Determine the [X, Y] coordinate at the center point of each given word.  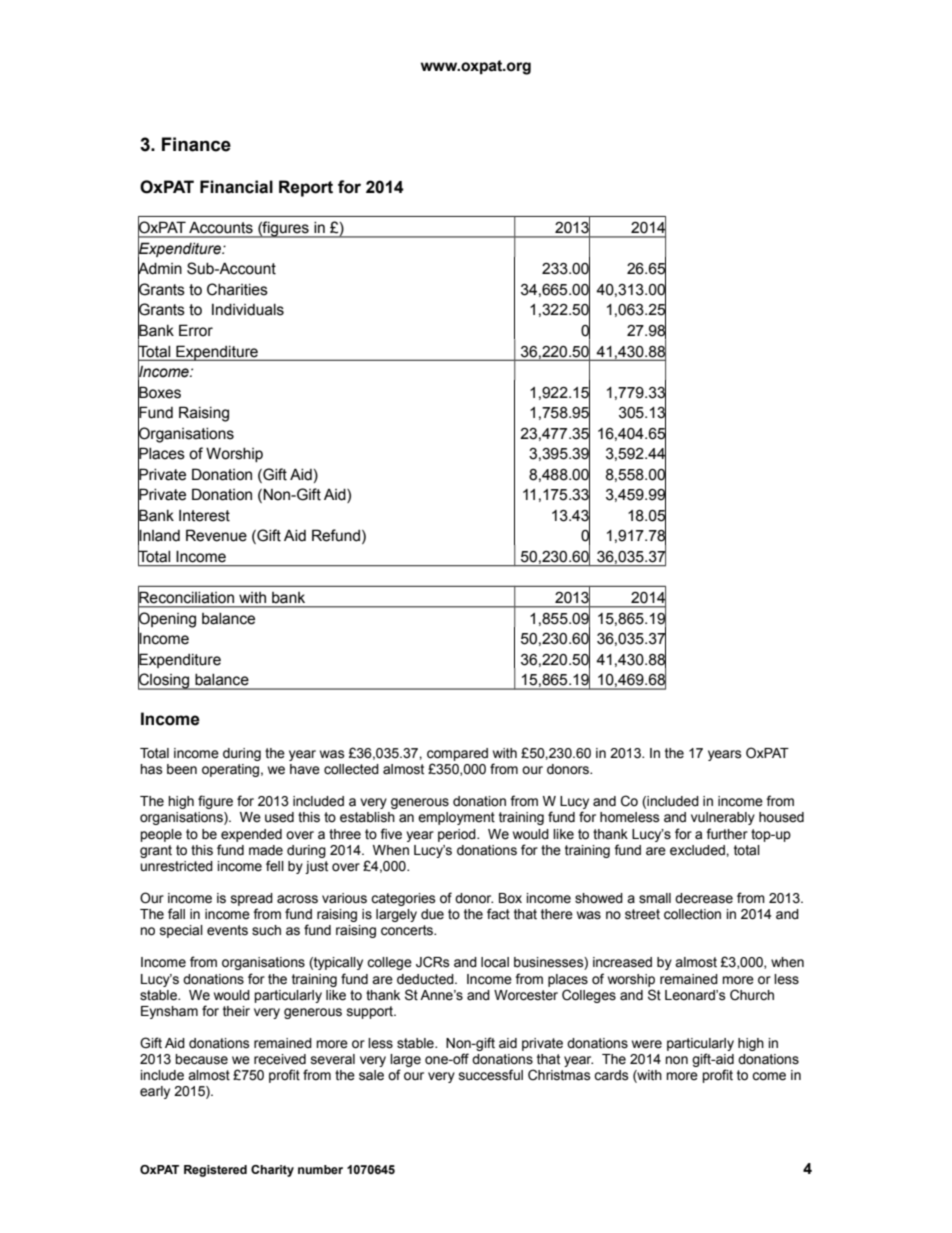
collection [692, 914]
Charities [237, 289]
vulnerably [723, 818]
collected [351, 769]
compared [457, 754]
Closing [165, 681]
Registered [215, 1171]
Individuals [248, 310]
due [432, 914]
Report [306, 188]
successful [491, 1075]
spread [252, 899]
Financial [236, 187]
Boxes [159, 392]
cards [611, 1075]
